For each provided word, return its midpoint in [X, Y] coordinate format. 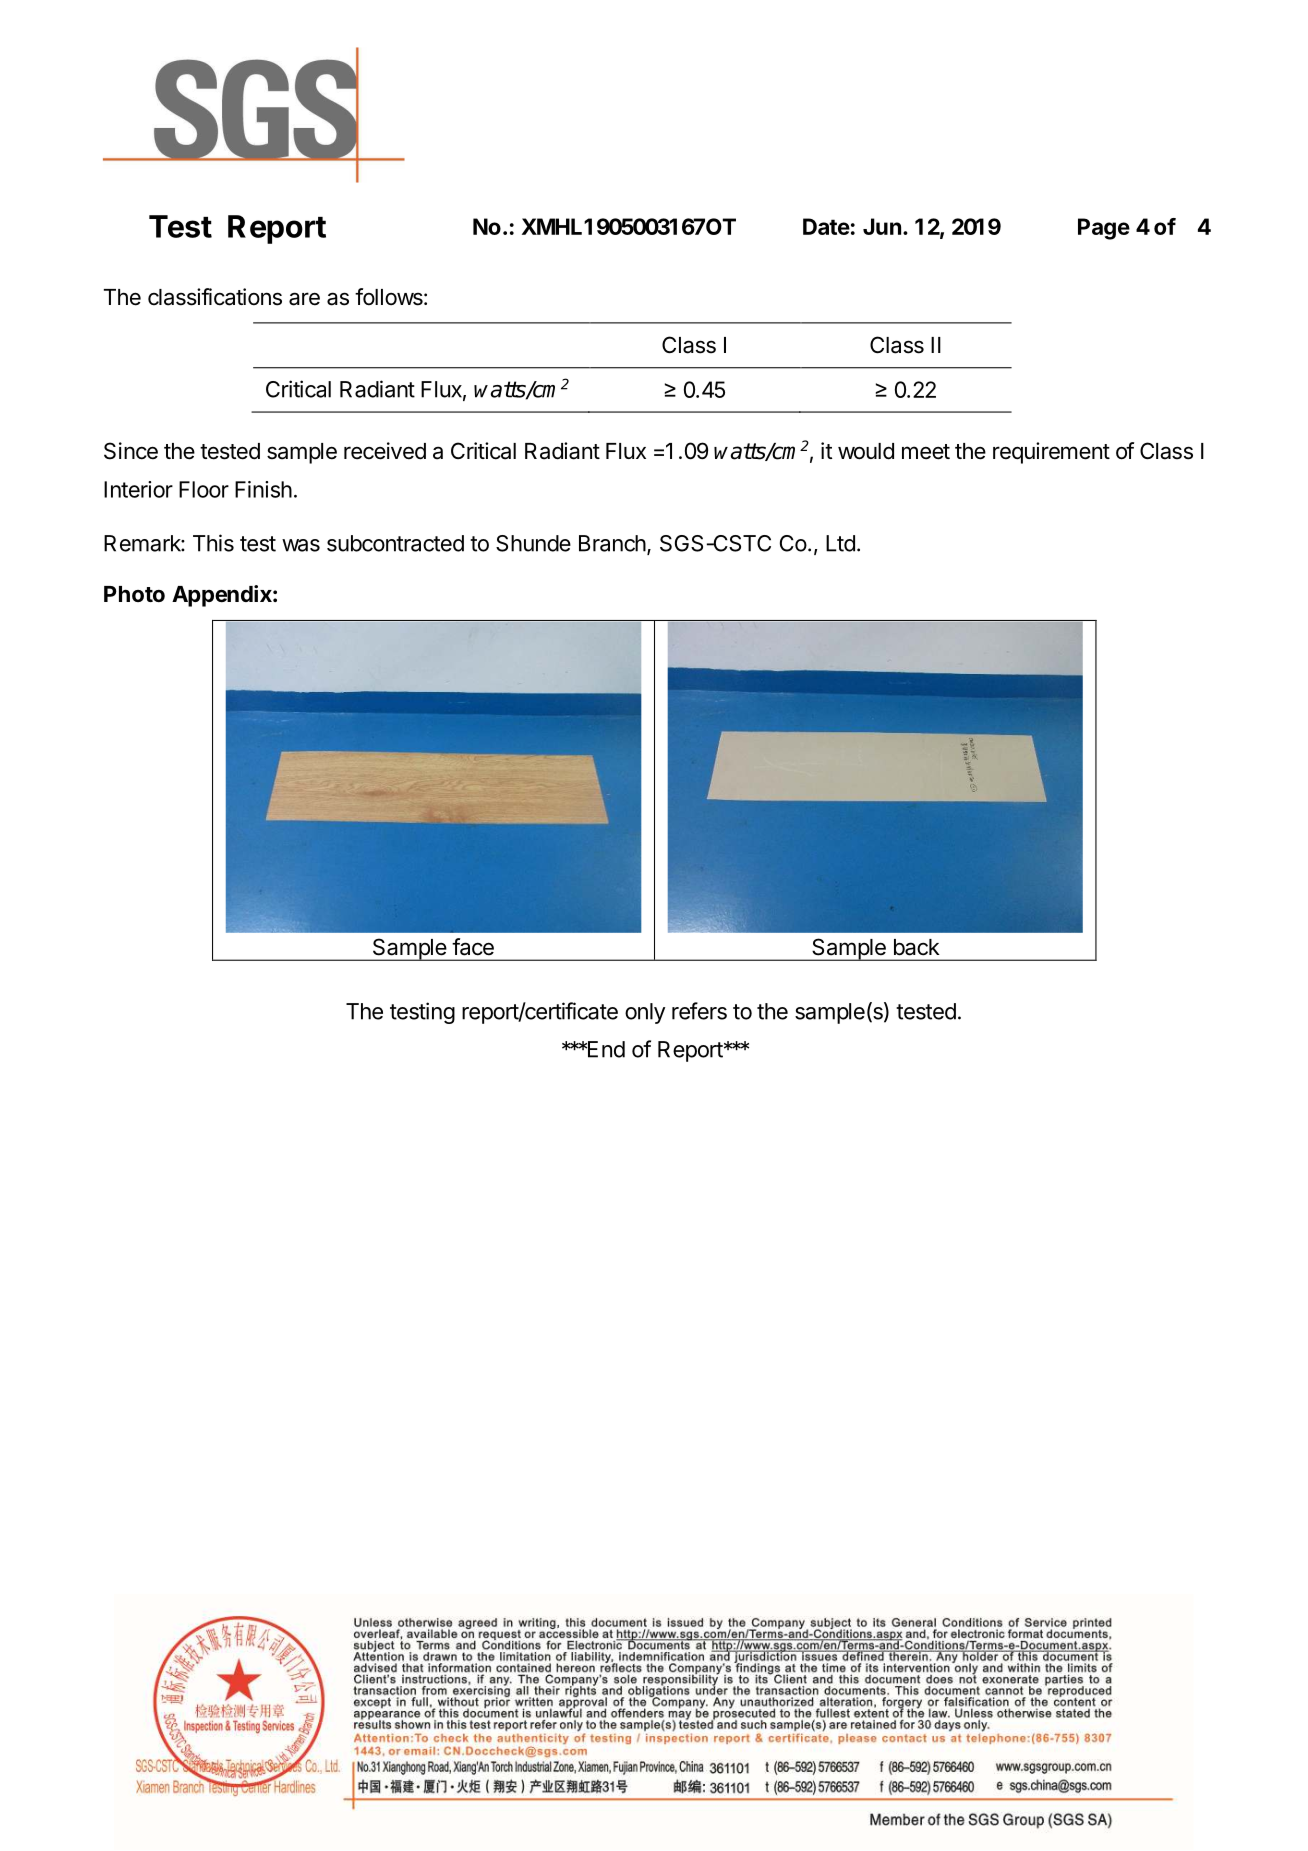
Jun [882, 226]
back [917, 947]
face [473, 947]
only [645, 1013]
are [304, 299]
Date [826, 226]
